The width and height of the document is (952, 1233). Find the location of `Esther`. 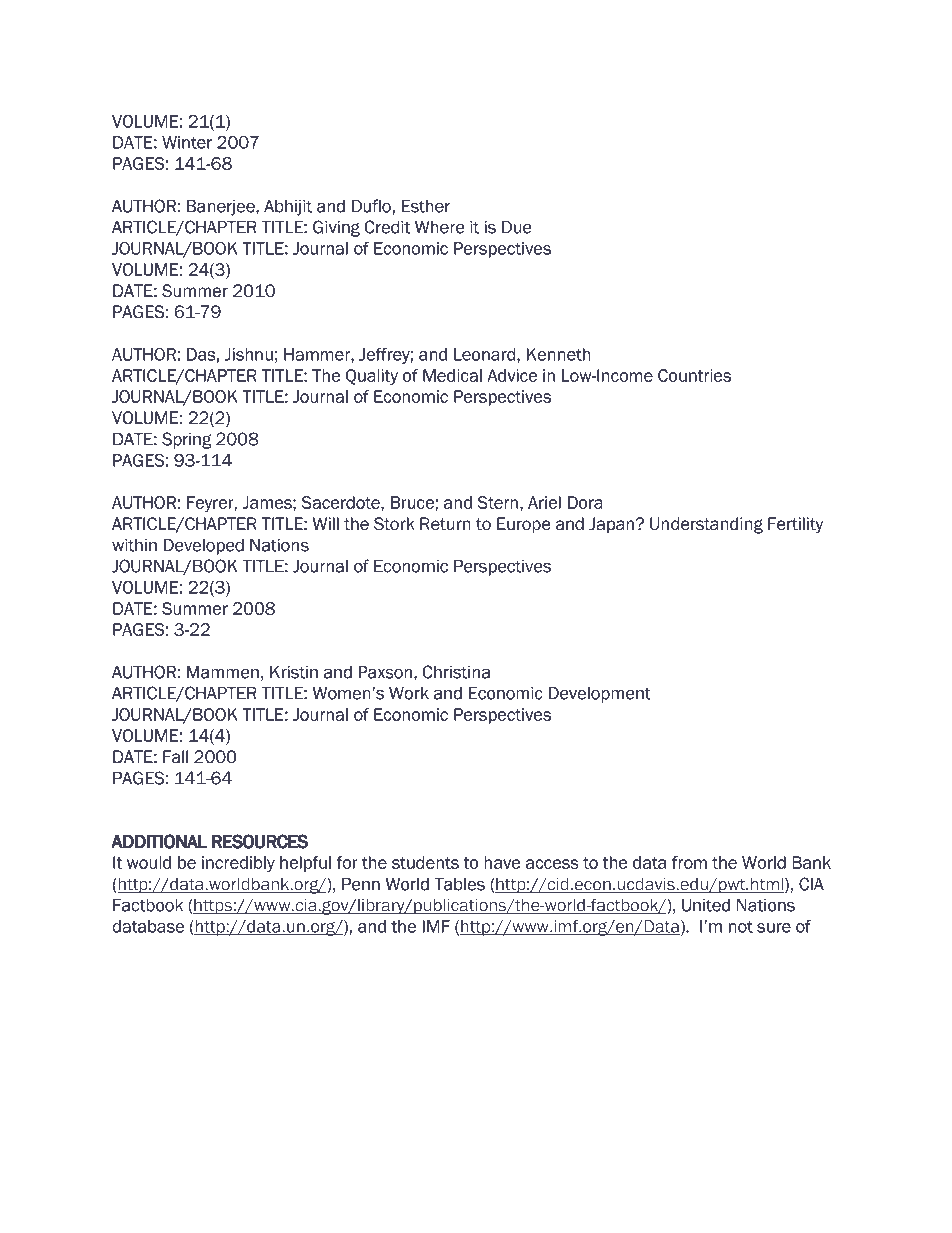

Esther is located at coordinates (426, 206).
